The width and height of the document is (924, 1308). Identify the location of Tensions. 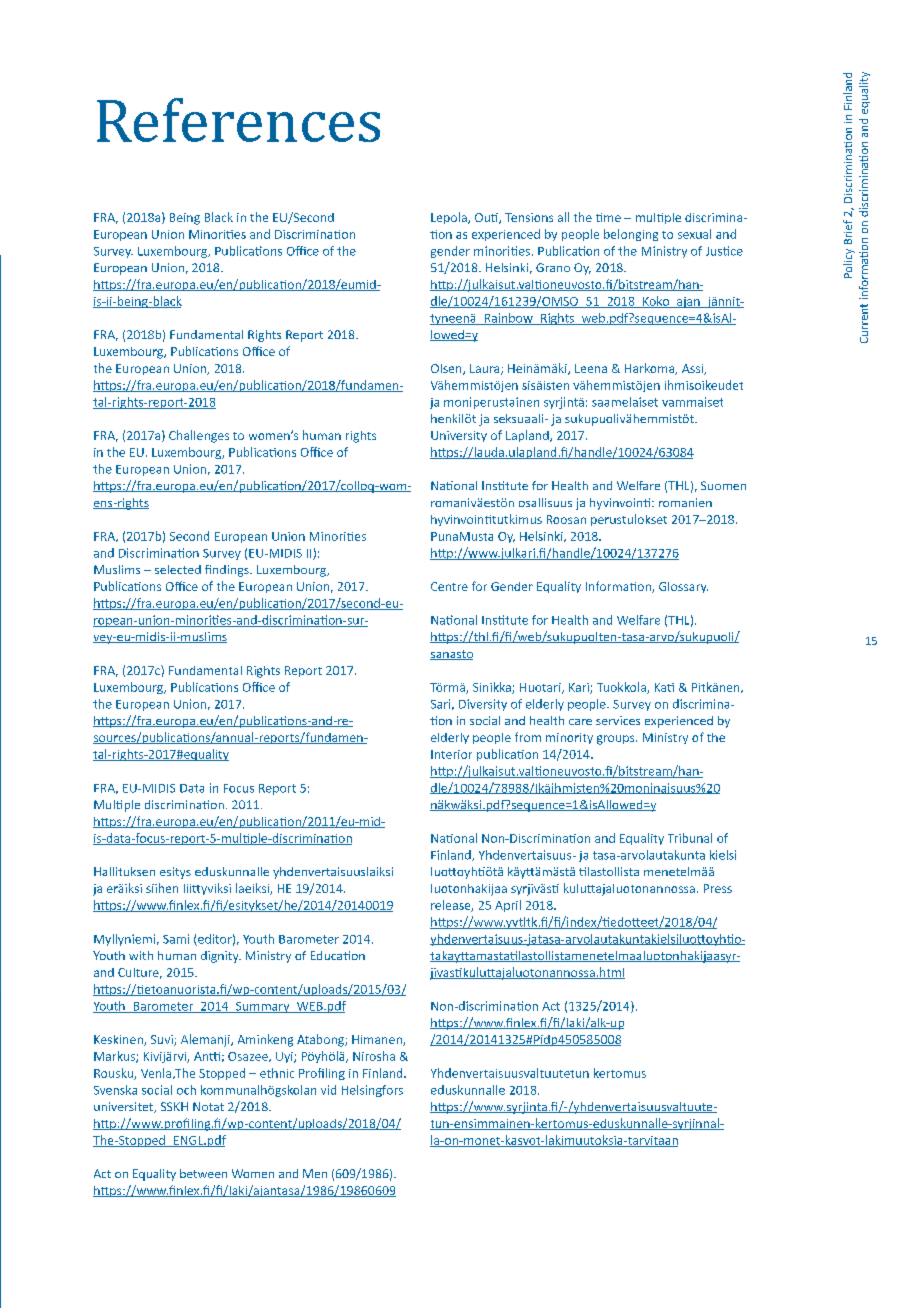
(529, 217).
